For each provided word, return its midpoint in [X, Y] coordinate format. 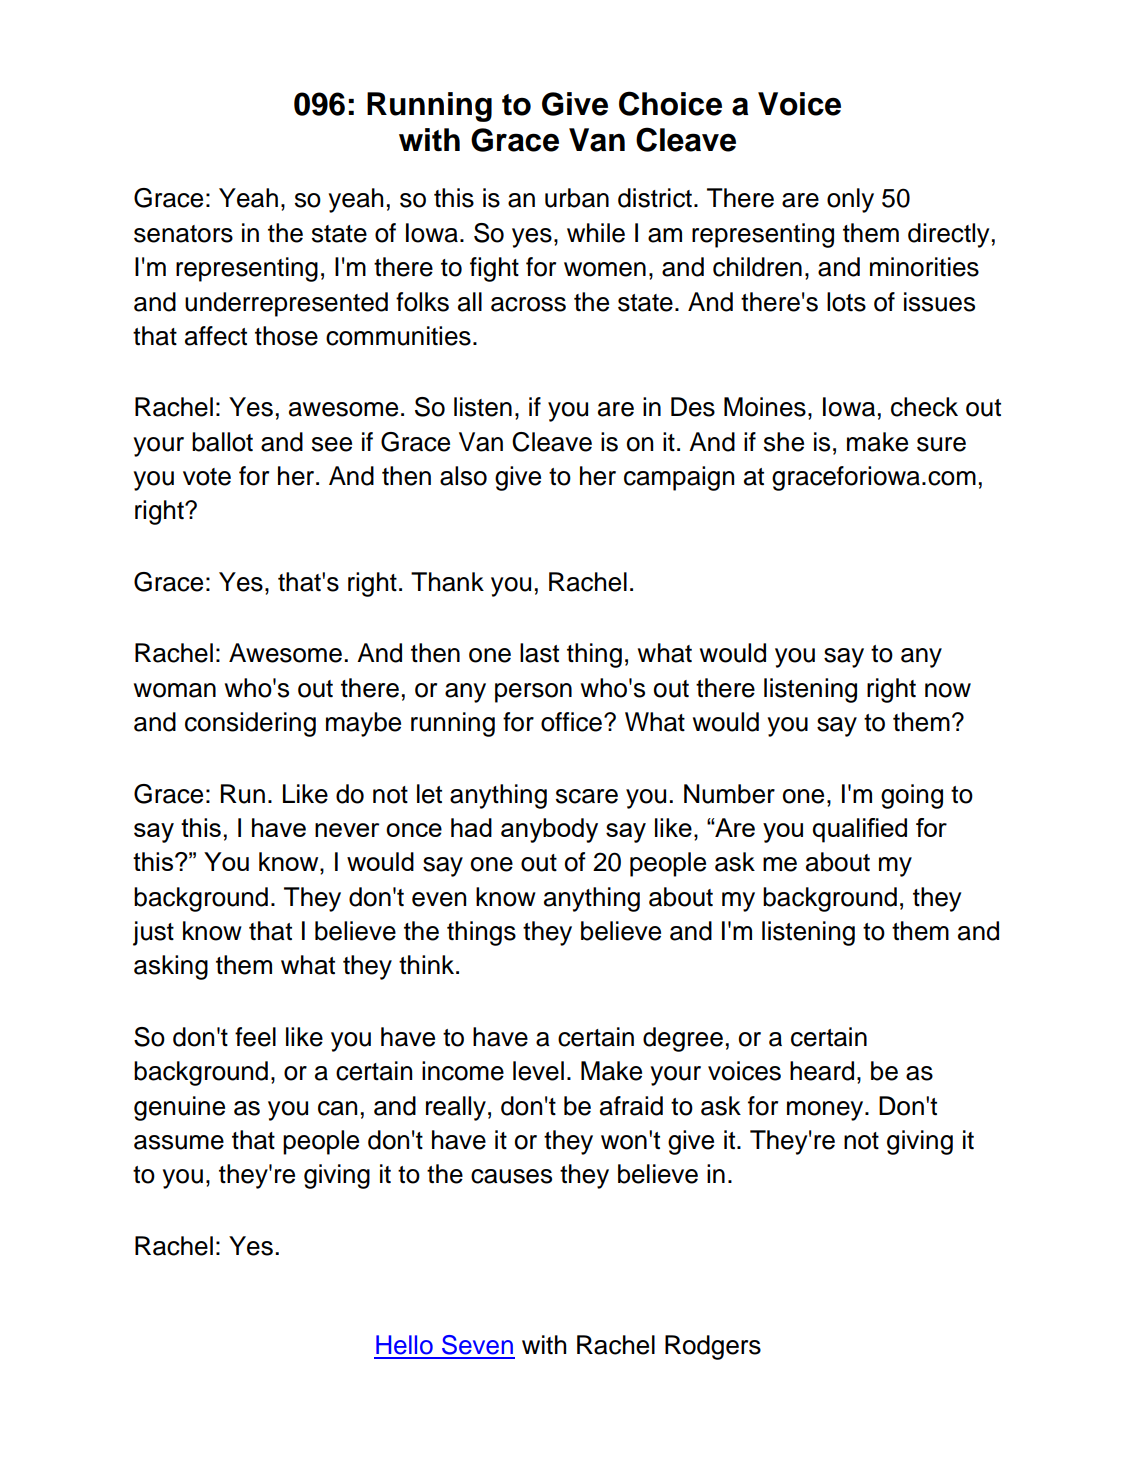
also [463, 476]
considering [250, 724]
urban [577, 198]
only [850, 200]
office [571, 722]
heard [822, 1071]
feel [255, 1037]
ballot [222, 442]
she [784, 442]
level [538, 1071]
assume [179, 1142]
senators [183, 234]
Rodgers [713, 1347]
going [912, 796]
